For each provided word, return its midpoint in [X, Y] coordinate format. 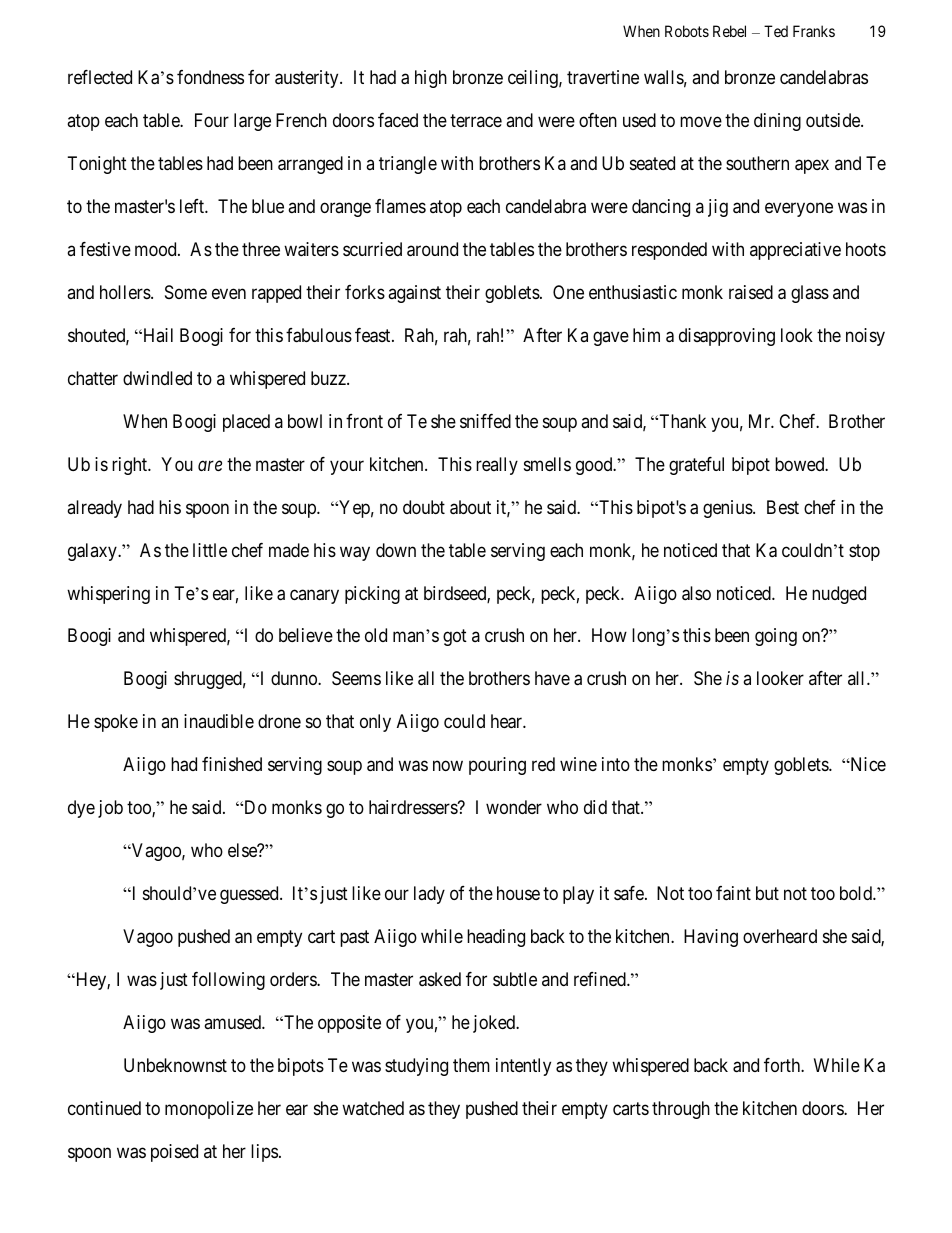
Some [186, 292]
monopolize [209, 1110]
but [767, 893]
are [210, 465]
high [431, 79]
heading [496, 938]
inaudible [219, 721]
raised [751, 292]
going [776, 637]
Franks [814, 31]
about [470, 507]
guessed [250, 895]
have [552, 678]
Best [783, 507]
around [432, 249]
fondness [210, 77]
